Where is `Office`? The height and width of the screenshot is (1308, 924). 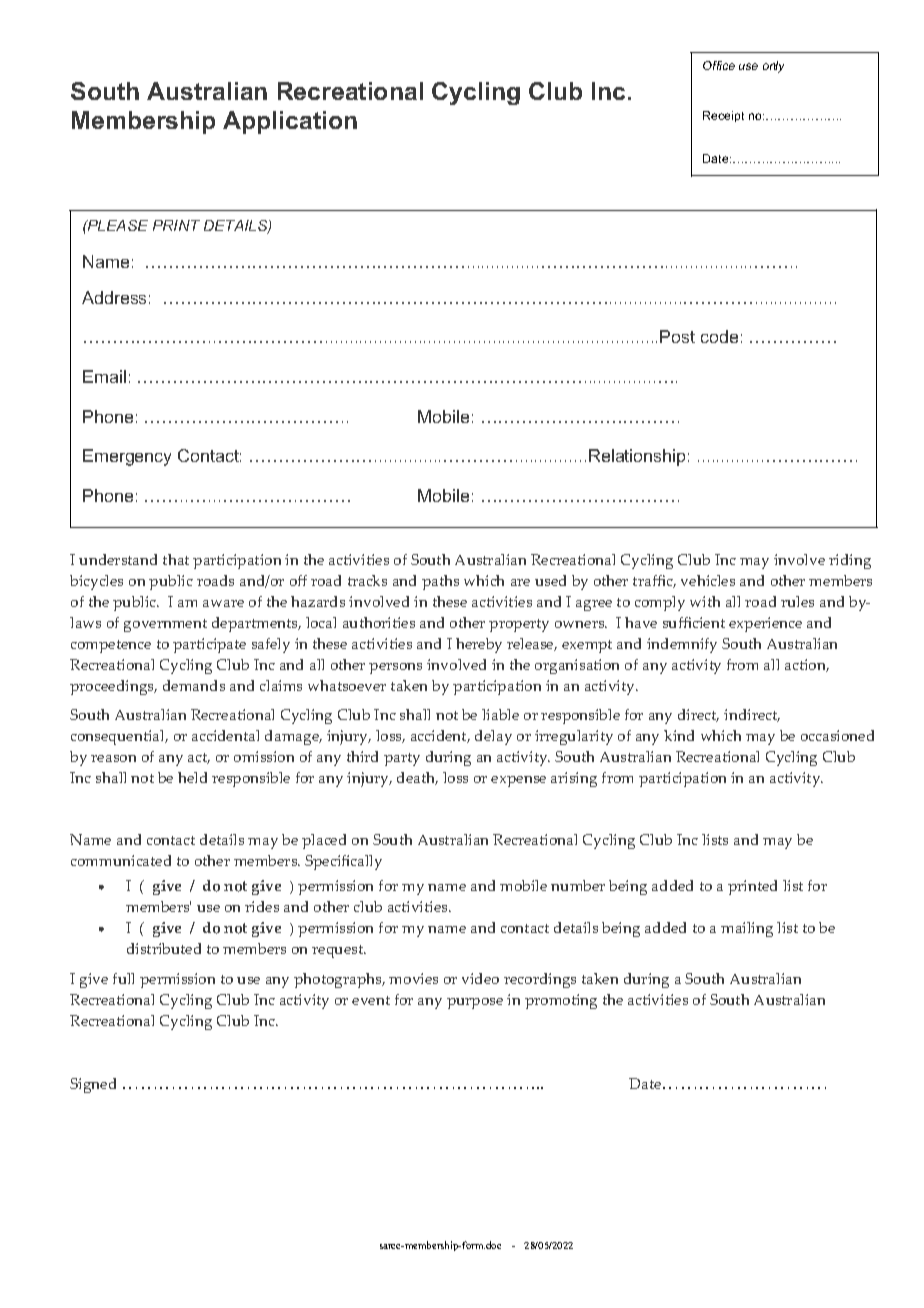
Office is located at coordinates (719, 65).
